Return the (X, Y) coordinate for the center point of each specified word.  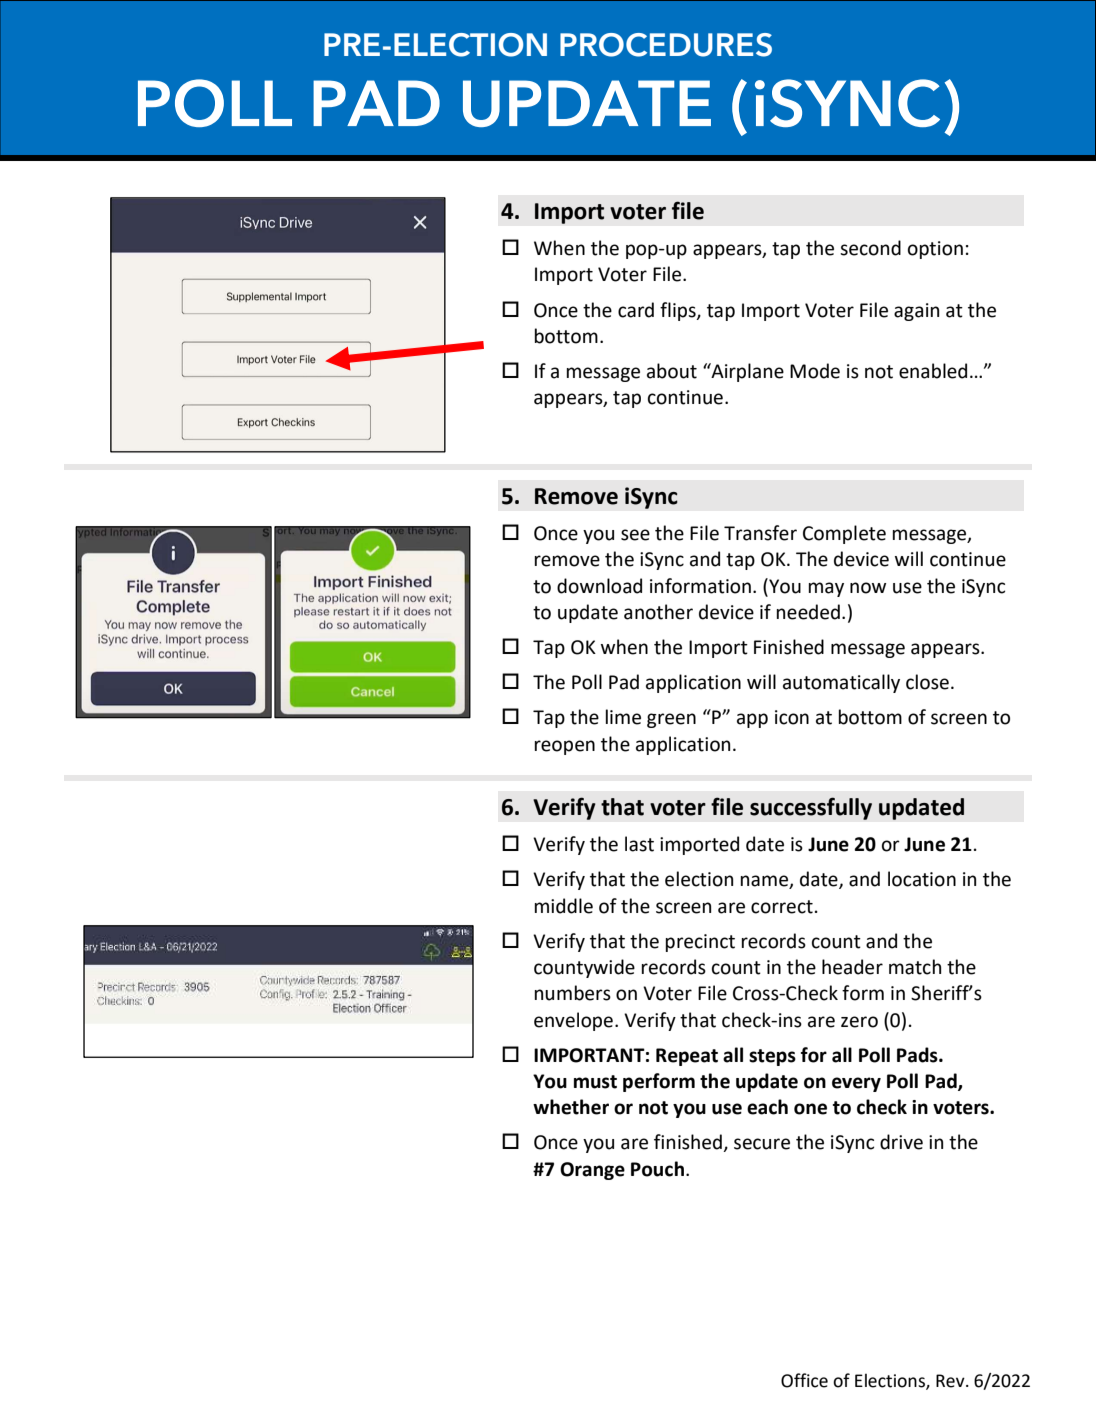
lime (623, 717)
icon (792, 717)
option (935, 250)
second (870, 248)
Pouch (657, 1169)
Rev (951, 1381)
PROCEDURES (666, 45)
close (927, 682)
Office (804, 1380)
